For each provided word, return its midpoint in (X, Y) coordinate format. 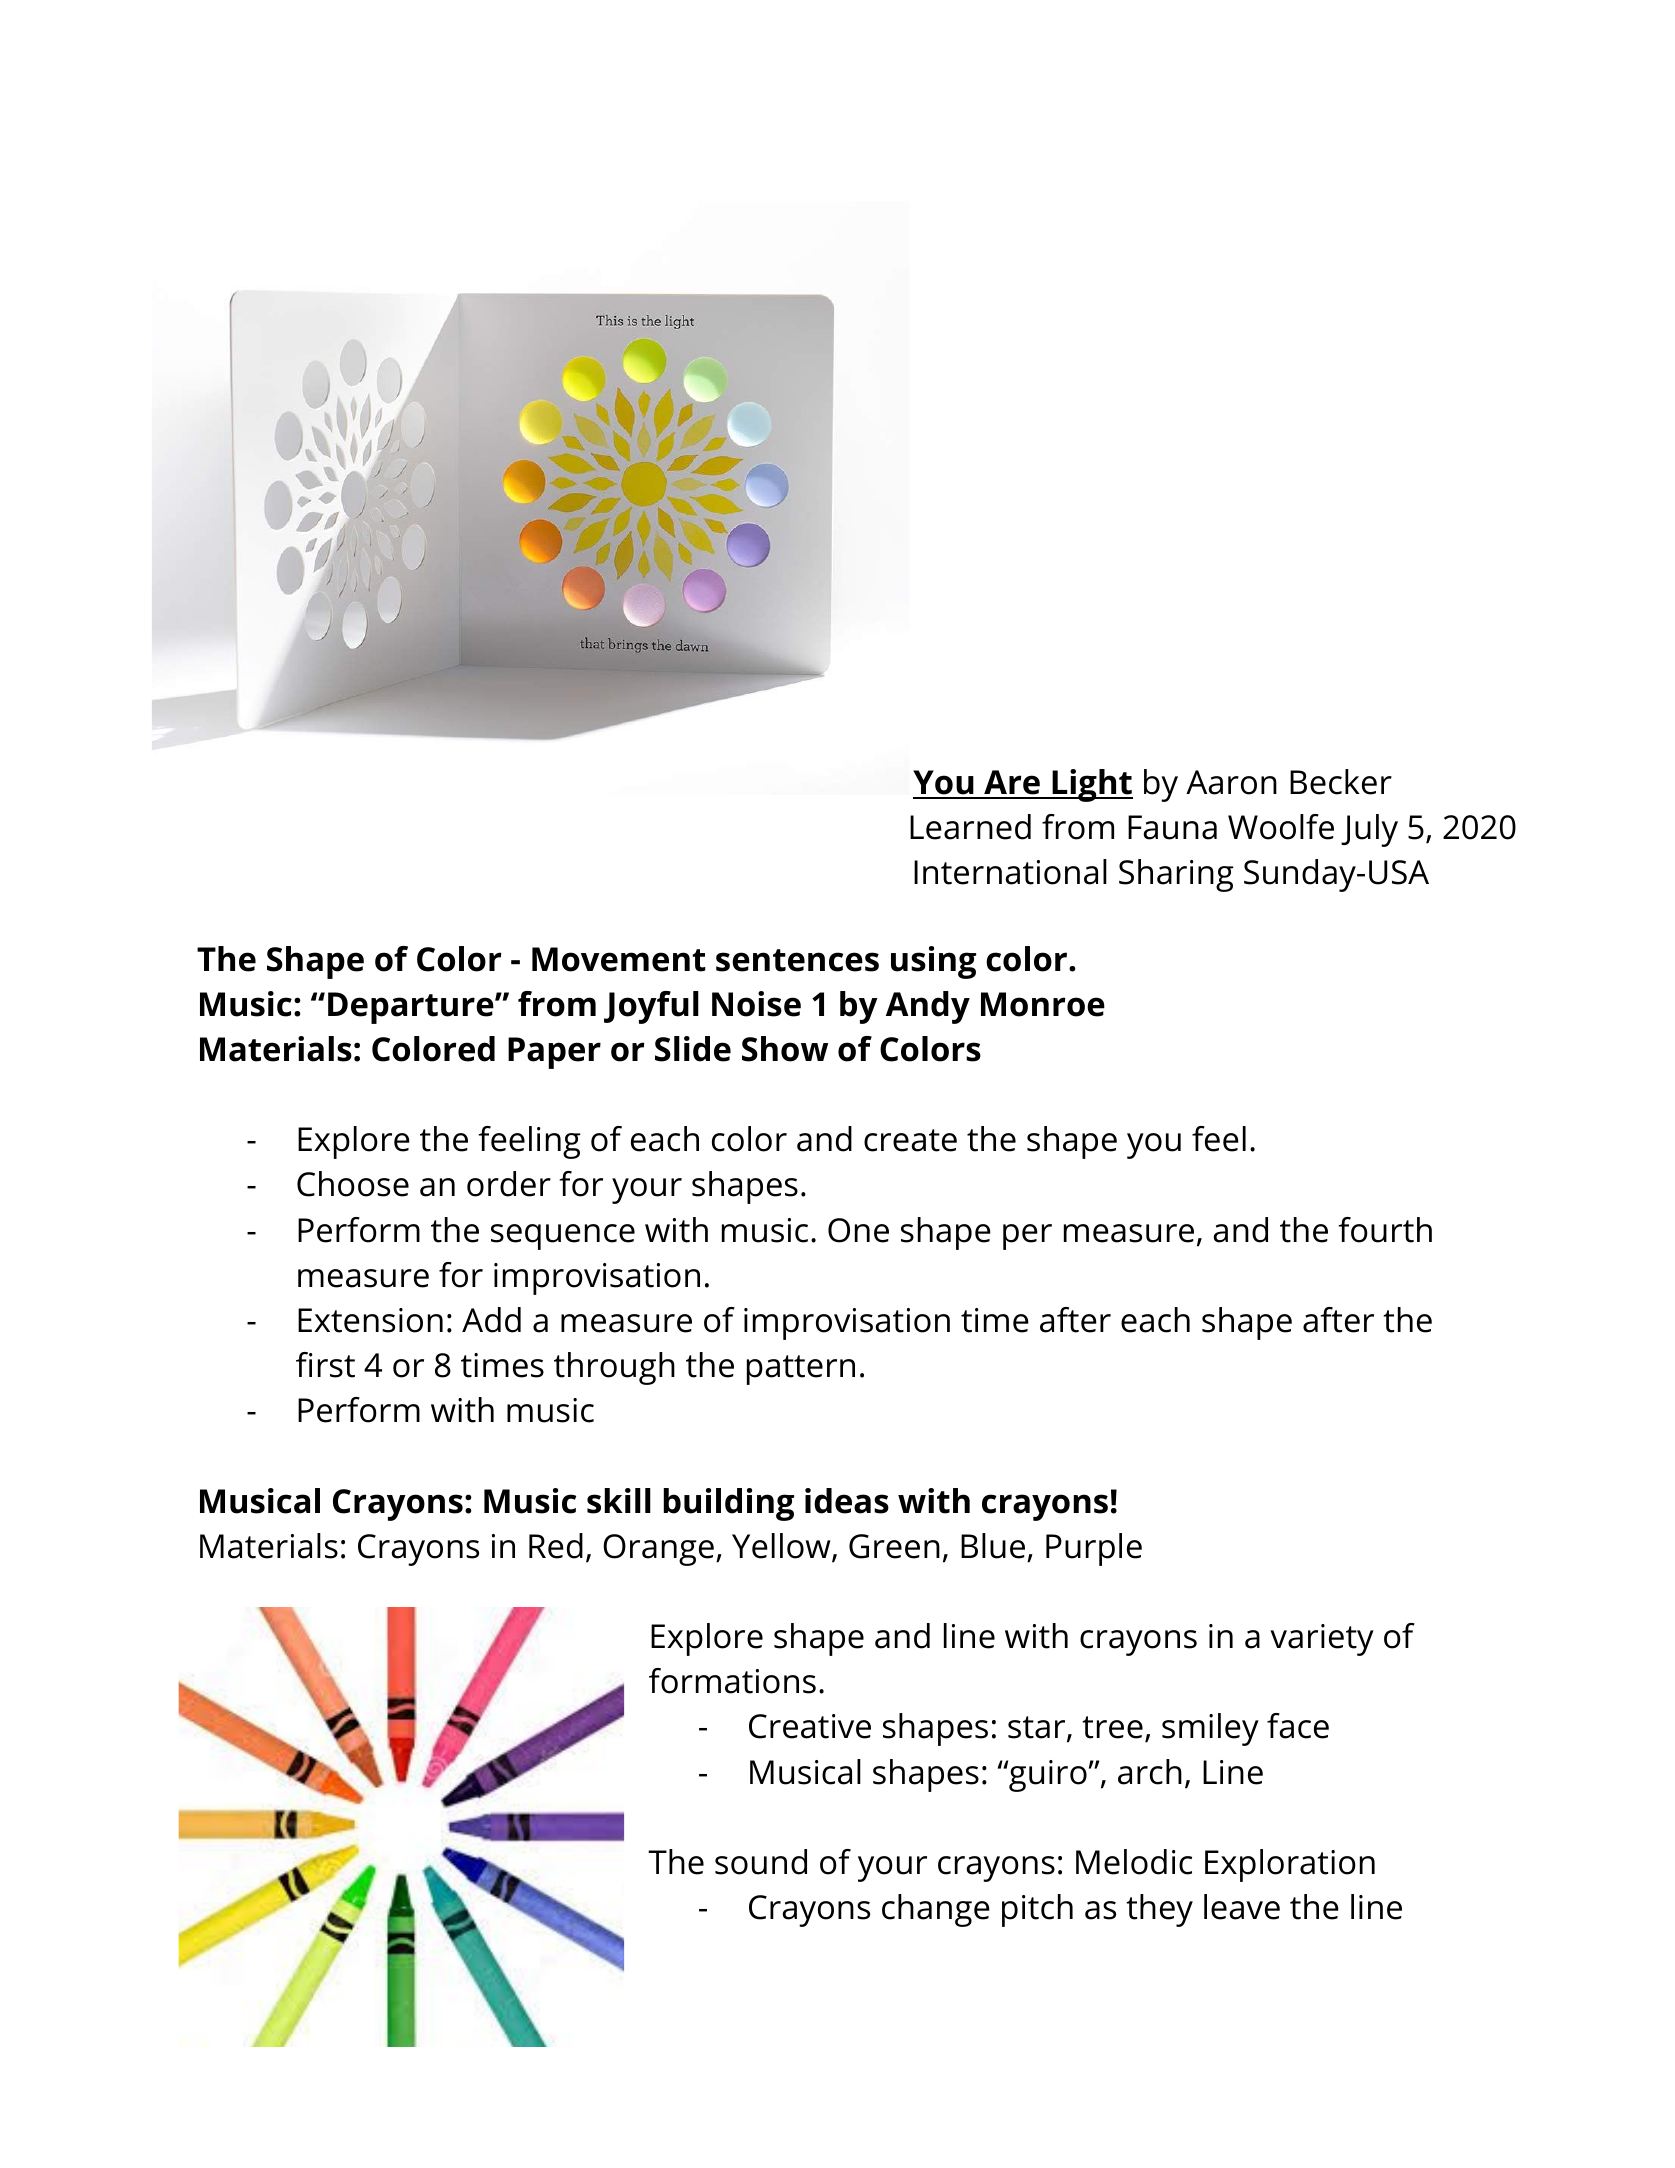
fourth (1385, 1230)
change (936, 1910)
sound (761, 1862)
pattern (801, 1370)
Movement (619, 959)
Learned (970, 827)
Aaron (1231, 782)
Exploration (1290, 1865)
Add (491, 1320)
